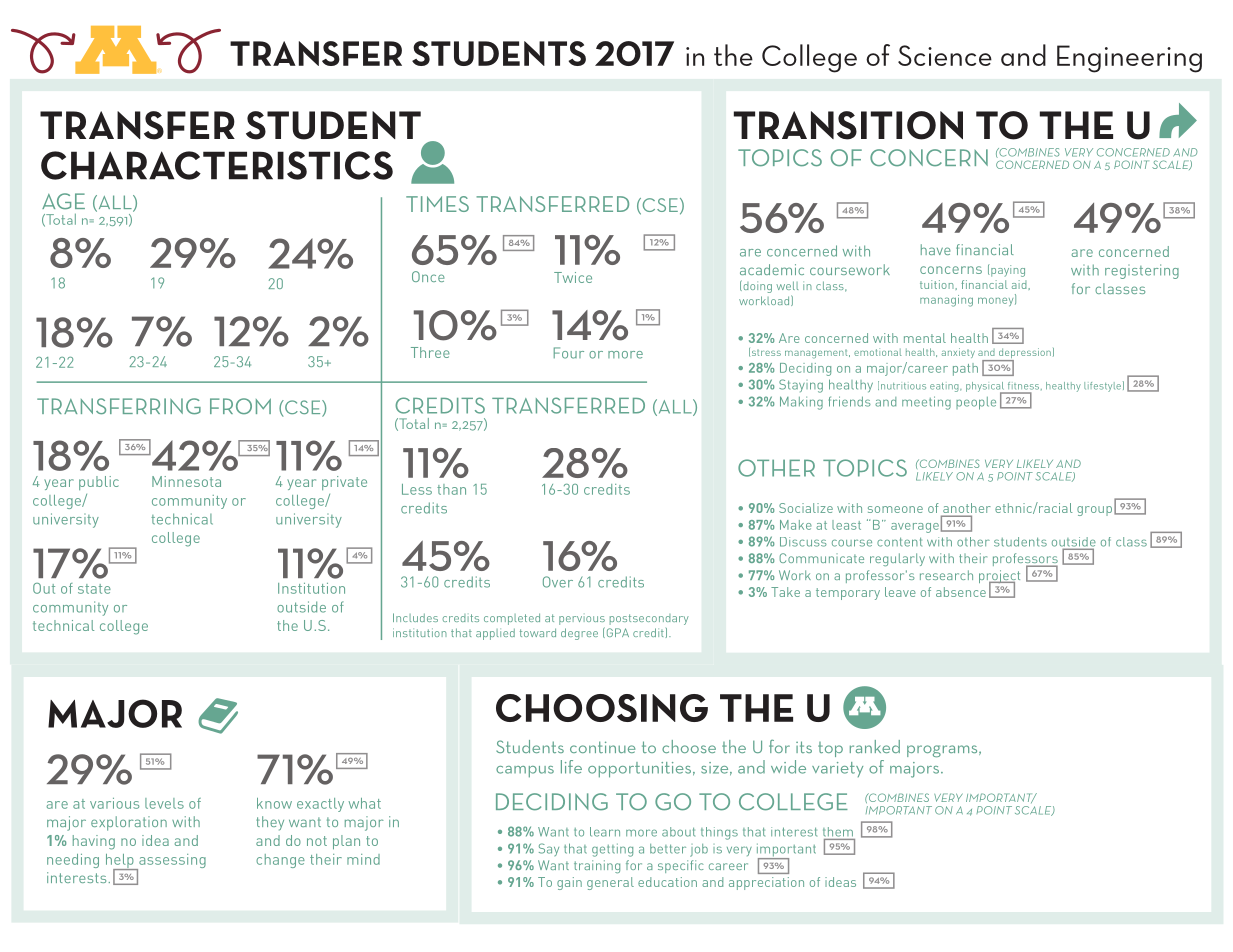 This screenshot has height=952, width=1233. What do you see at coordinates (437, 204) in the screenshot?
I see `TIMES` at bounding box center [437, 204].
